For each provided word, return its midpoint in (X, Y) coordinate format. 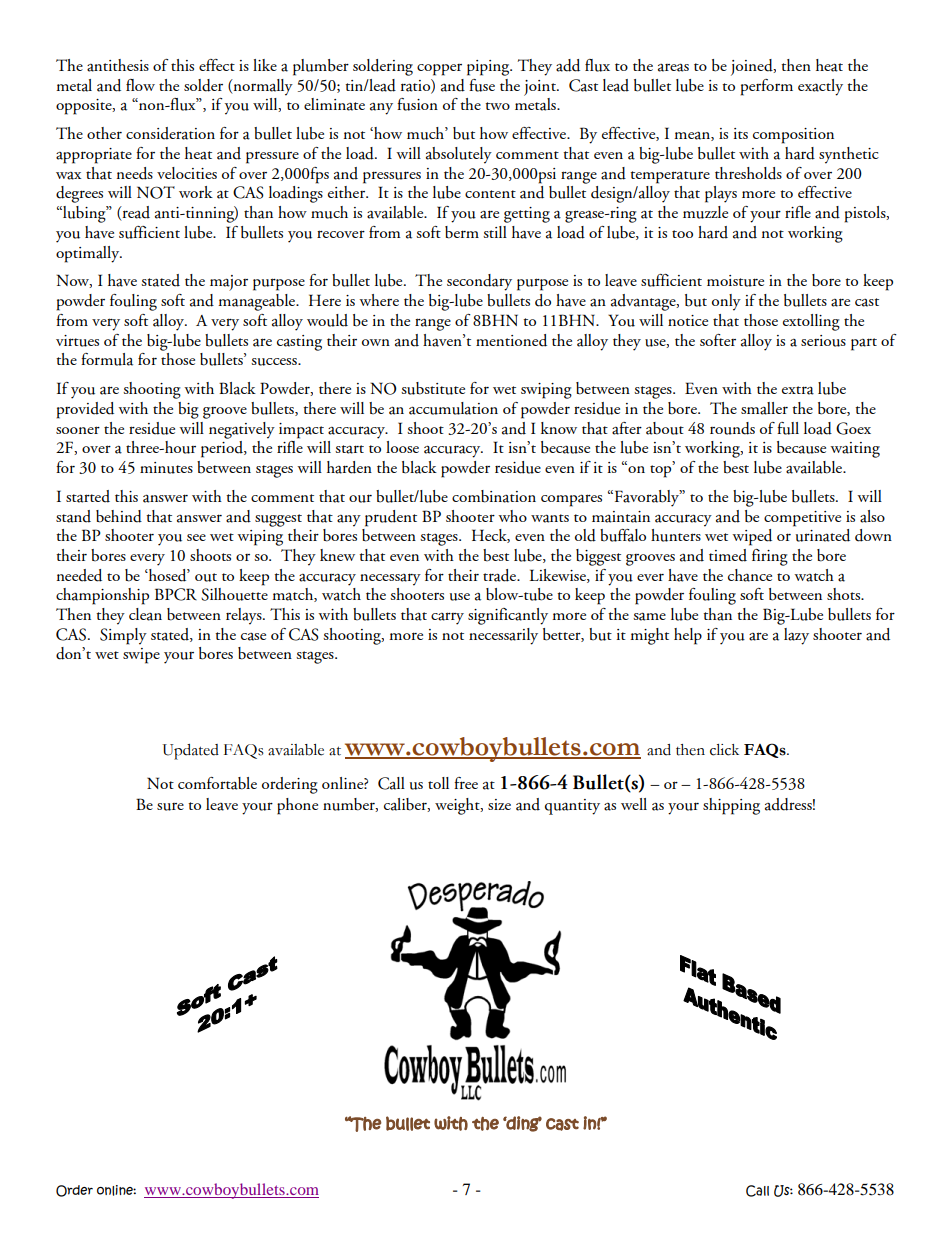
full (788, 428)
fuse (482, 85)
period (223, 449)
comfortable (217, 783)
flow (140, 85)
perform (767, 87)
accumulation (453, 408)
